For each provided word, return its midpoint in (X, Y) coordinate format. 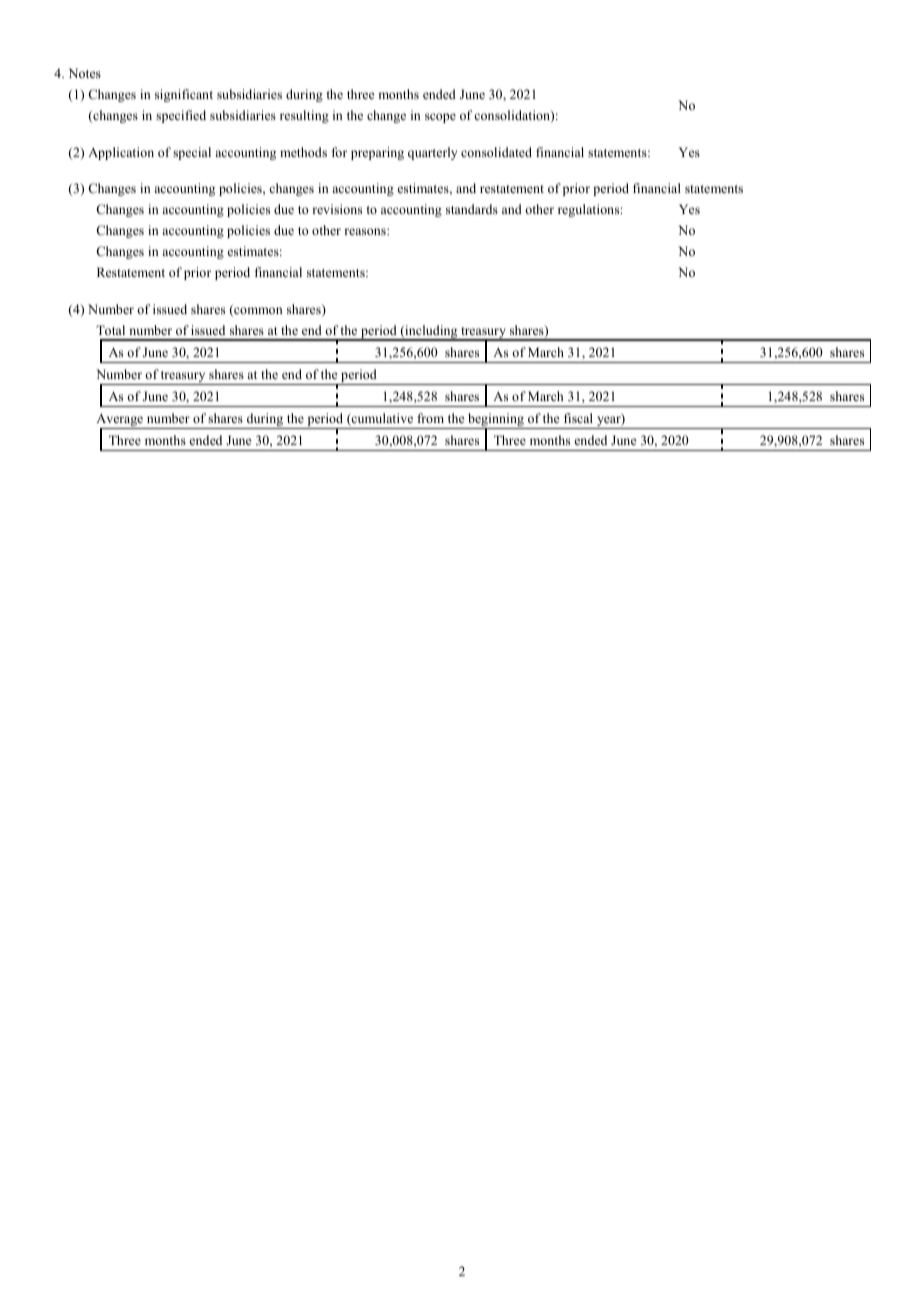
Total (110, 330)
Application (121, 153)
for (339, 152)
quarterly (432, 153)
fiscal (578, 418)
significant (184, 95)
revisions (337, 209)
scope (440, 118)
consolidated (496, 152)
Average (121, 421)
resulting (304, 116)
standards (472, 209)
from (431, 418)
